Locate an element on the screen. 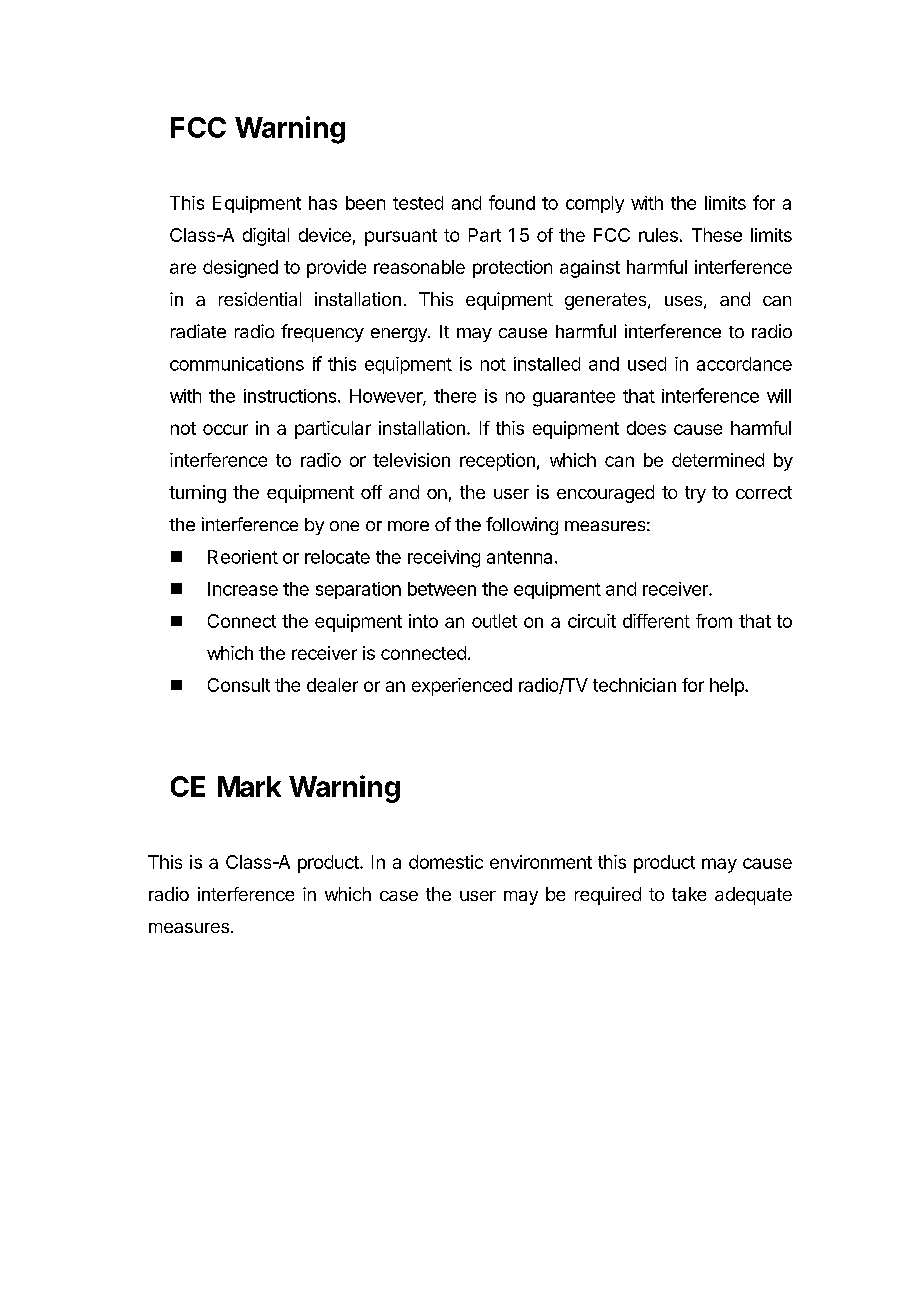 This screenshot has width=924, height=1308. Reorient is located at coordinates (243, 557).
